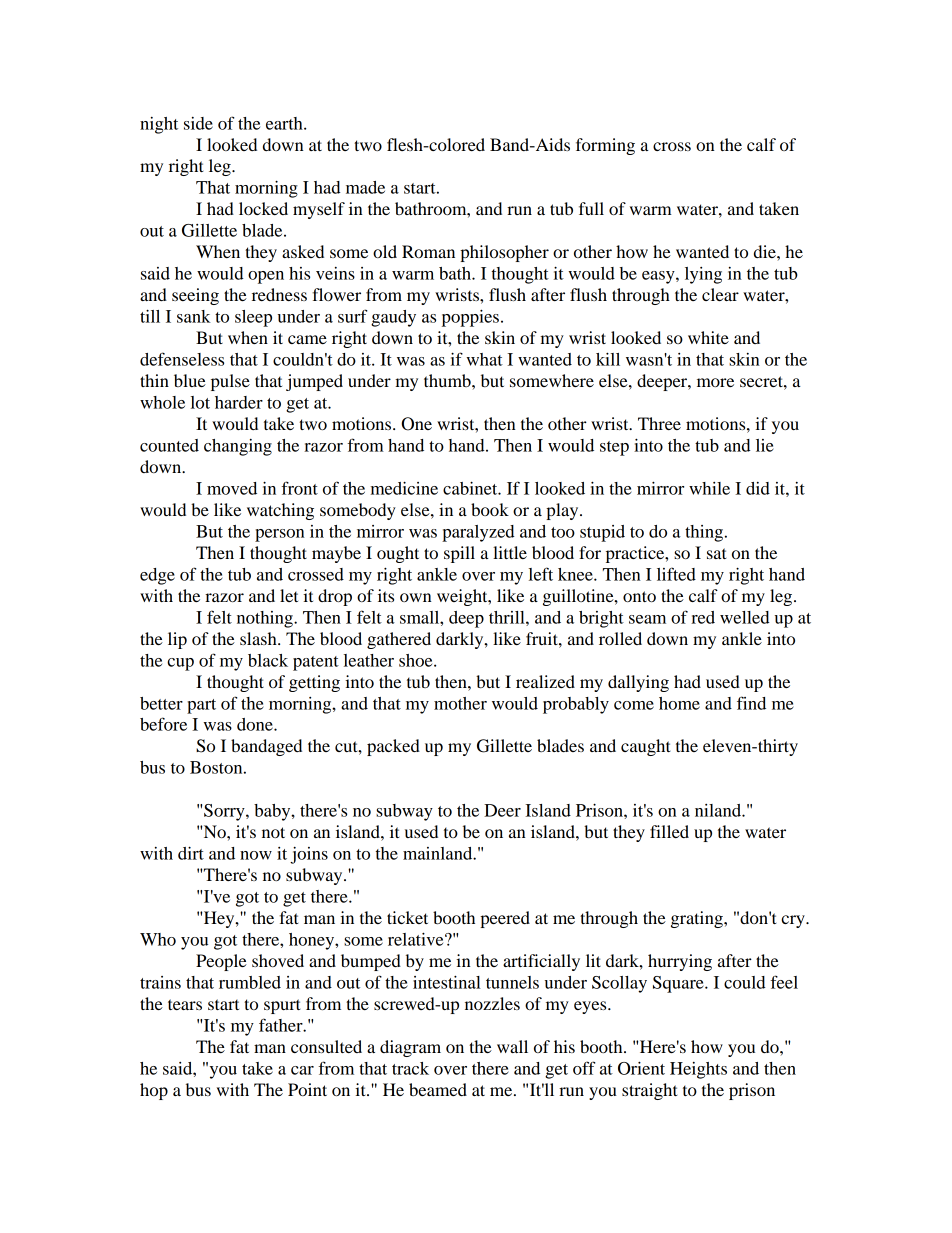  What do you see at coordinates (605, 146) in the screenshot?
I see `forming` at bounding box center [605, 146].
